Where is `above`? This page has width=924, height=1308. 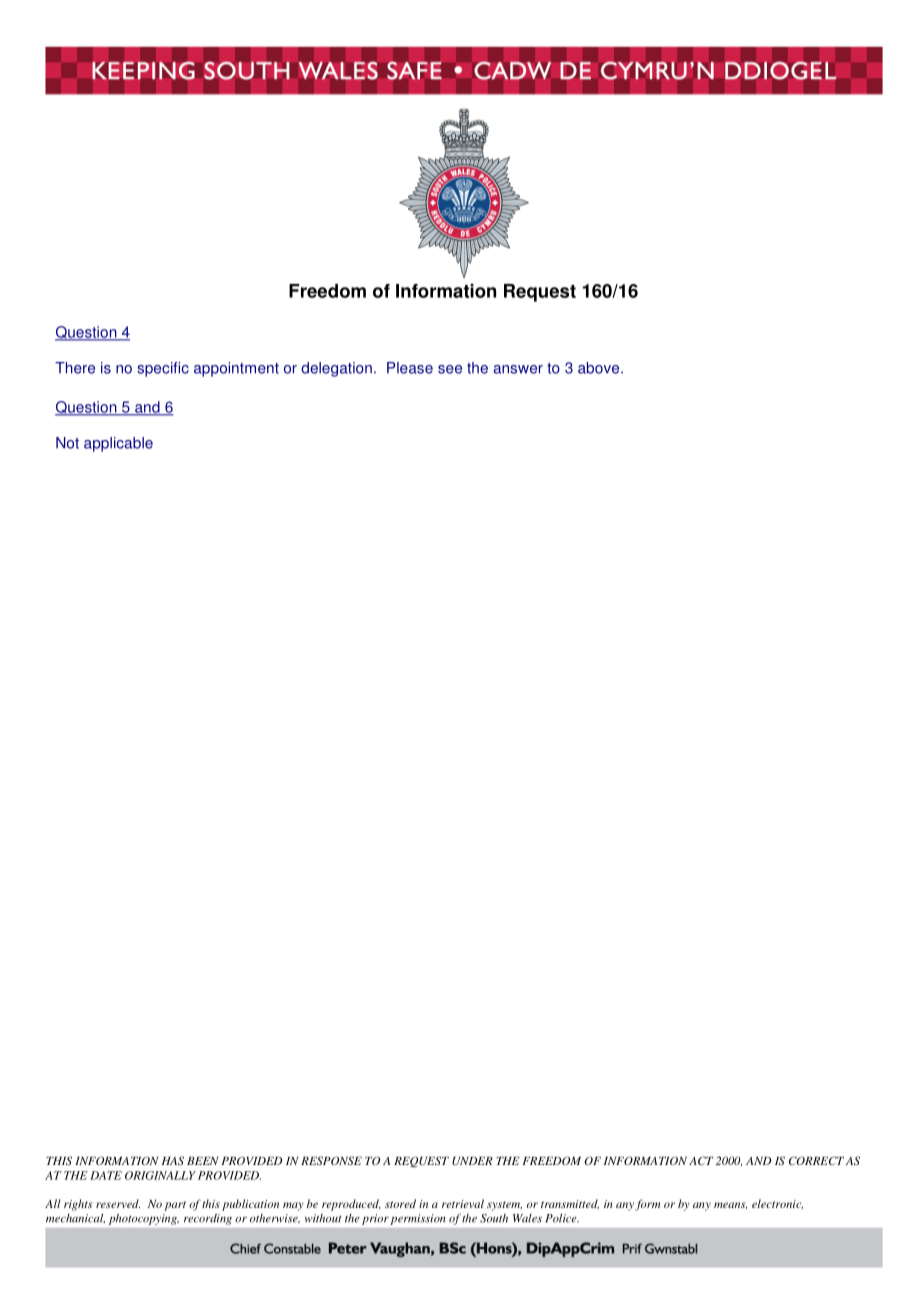
above is located at coordinates (600, 368).
